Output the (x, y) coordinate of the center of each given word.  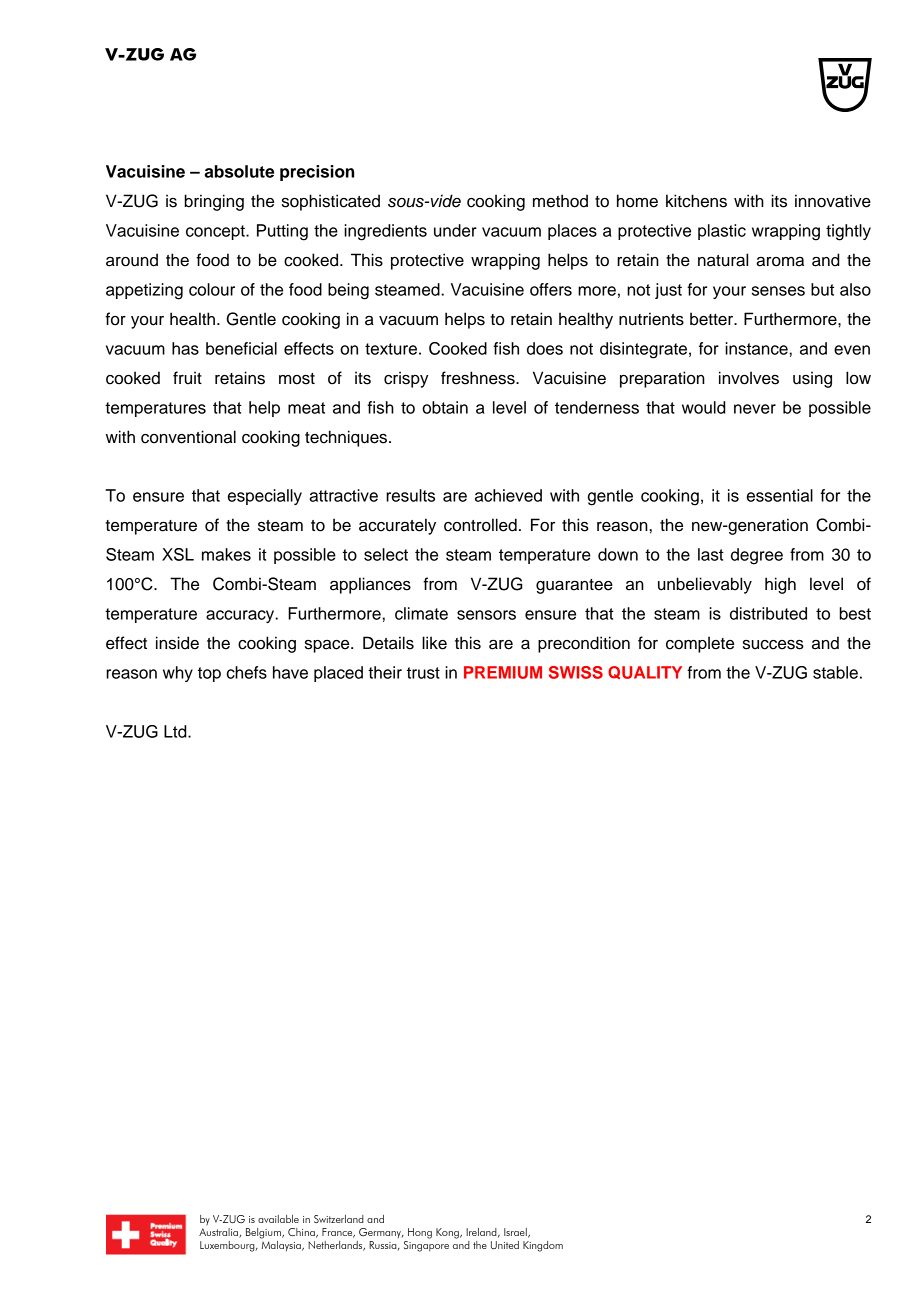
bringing (214, 202)
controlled (480, 525)
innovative (833, 201)
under (455, 230)
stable (835, 672)
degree (757, 556)
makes (226, 554)
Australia (219, 1231)
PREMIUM (503, 672)
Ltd (176, 731)
